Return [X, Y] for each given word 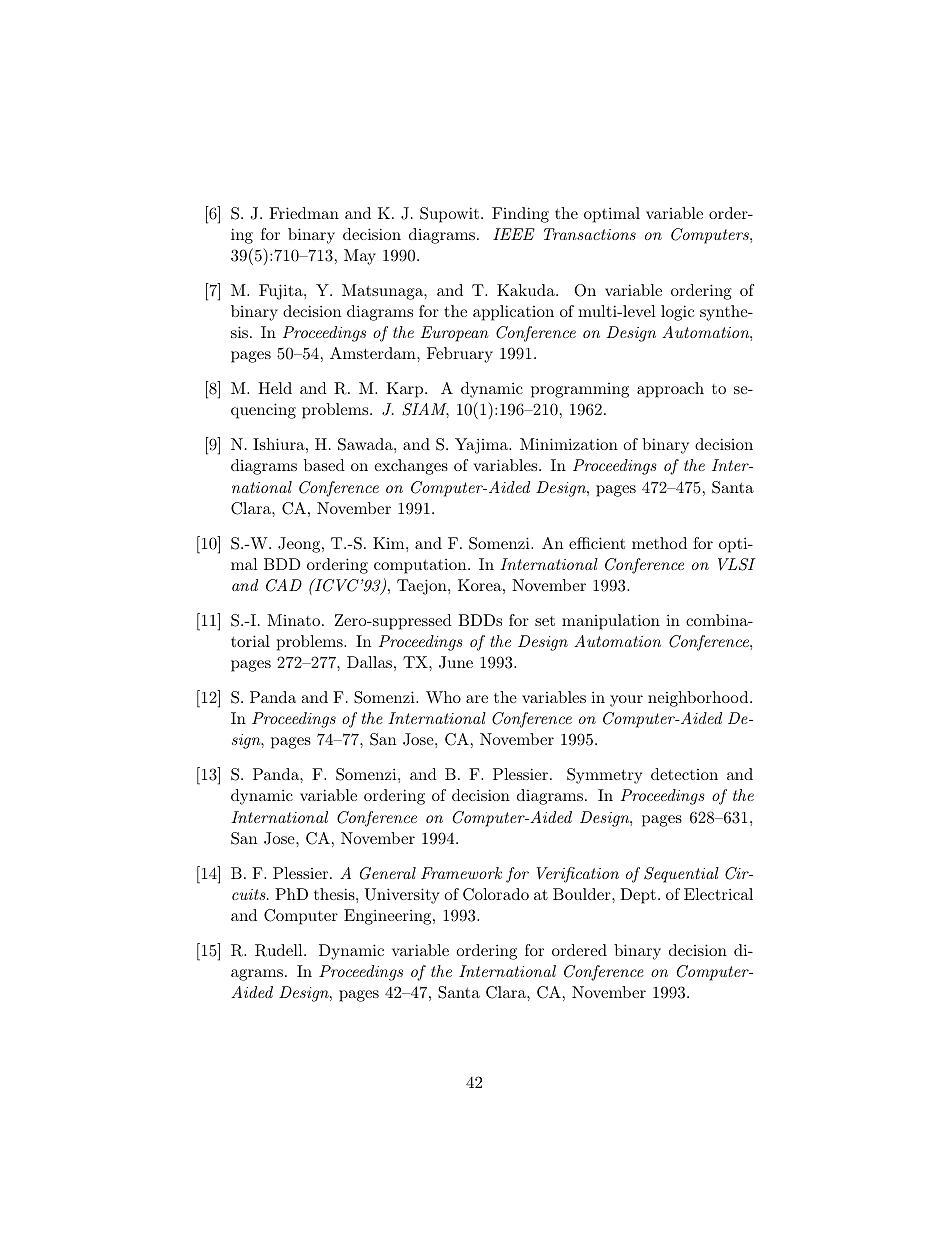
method [659, 543]
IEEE [514, 234]
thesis [335, 894]
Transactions [590, 234]
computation [421, 566]
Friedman [304, 213]
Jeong [300, 545]
